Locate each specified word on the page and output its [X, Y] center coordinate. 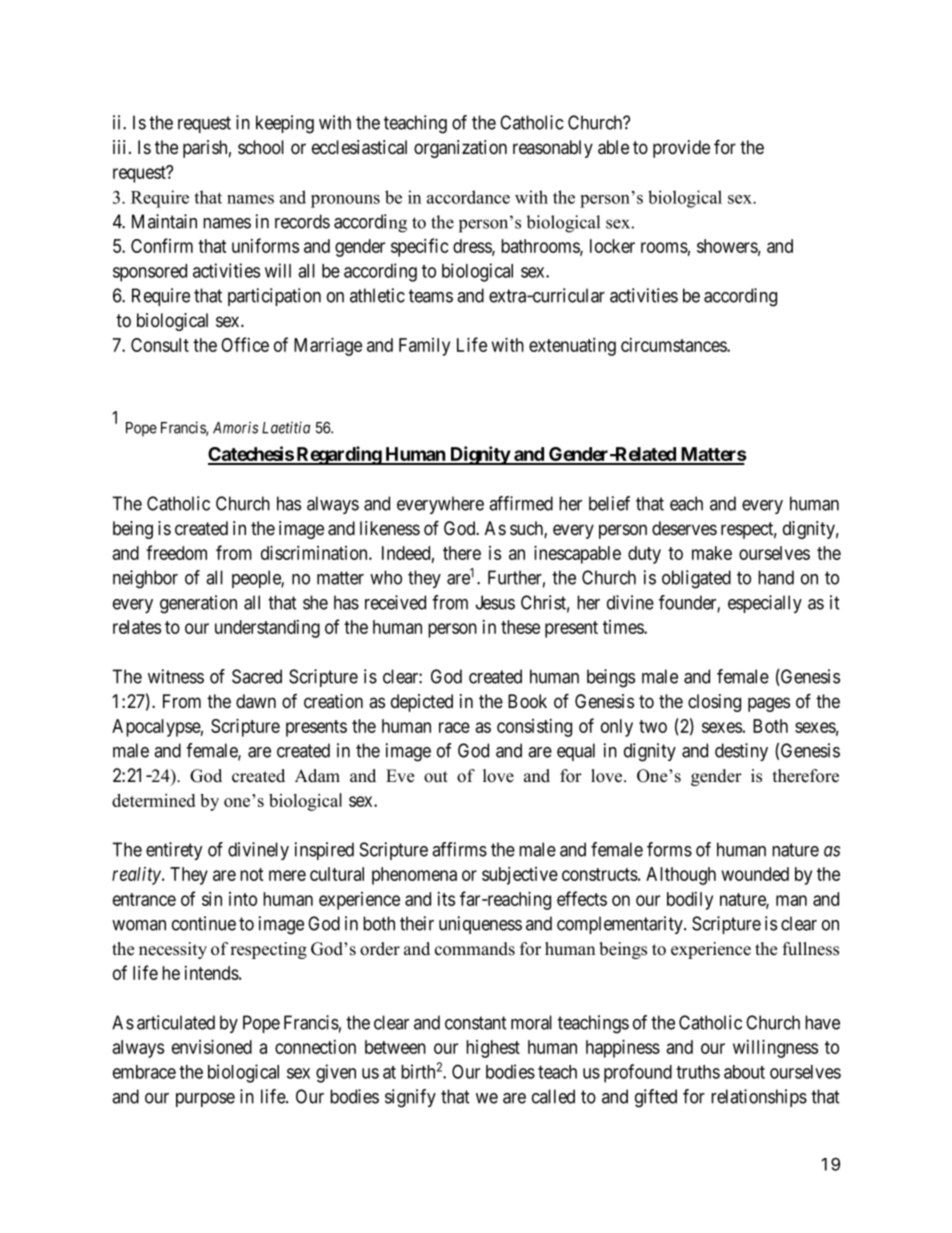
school [261, 147]
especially [765, 604]
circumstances [674, 345]
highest [493, 1049]
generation [198, 604]
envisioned [212, 1046]
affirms [459, 849]
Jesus [495, 602]
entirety [174, 851]
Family [424, 347]
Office [245, 344]
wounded [755, 874]
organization [460, 149]
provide [681, 149]
